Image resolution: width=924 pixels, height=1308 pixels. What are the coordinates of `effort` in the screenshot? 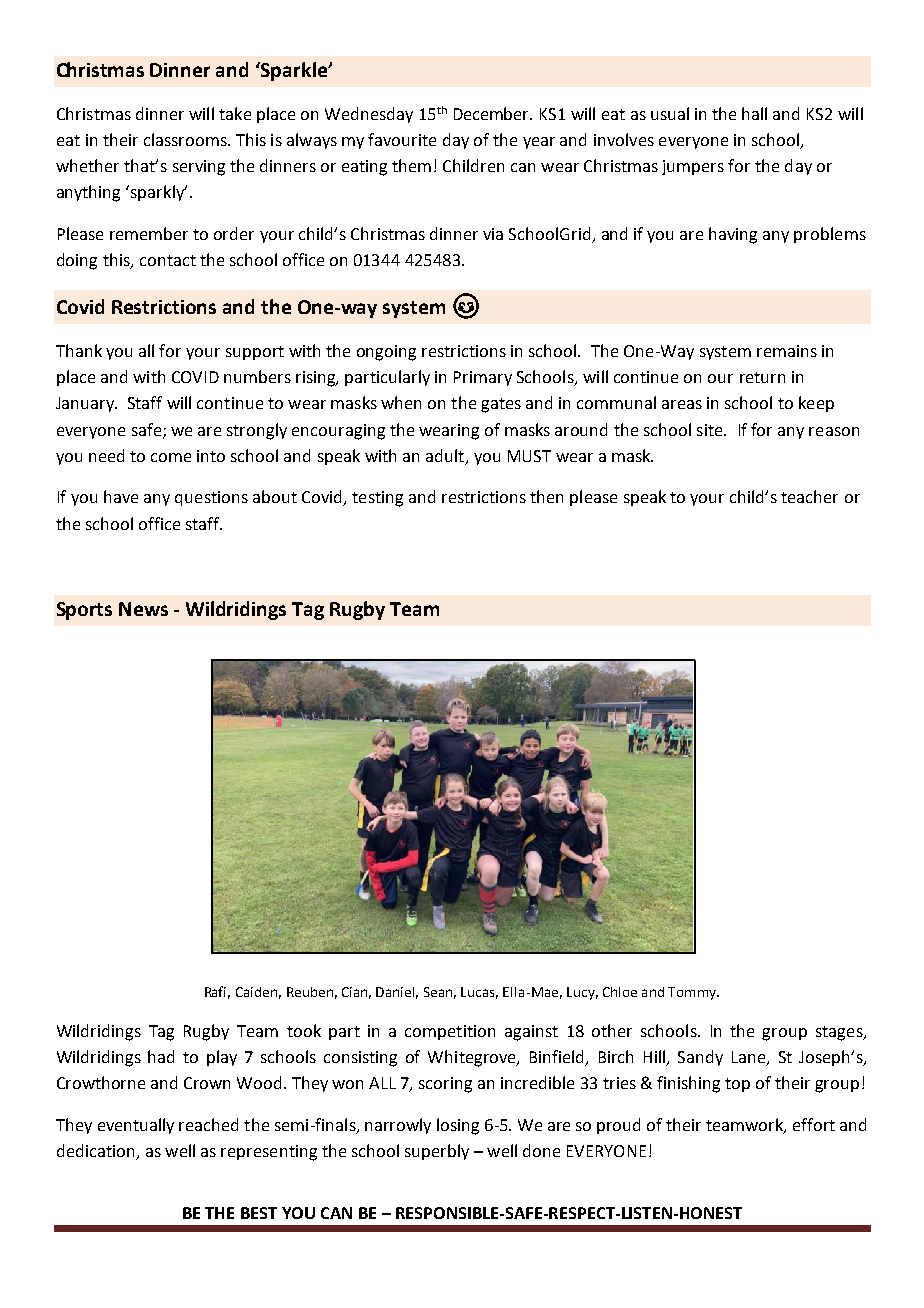 It's located at (814, 1124).
